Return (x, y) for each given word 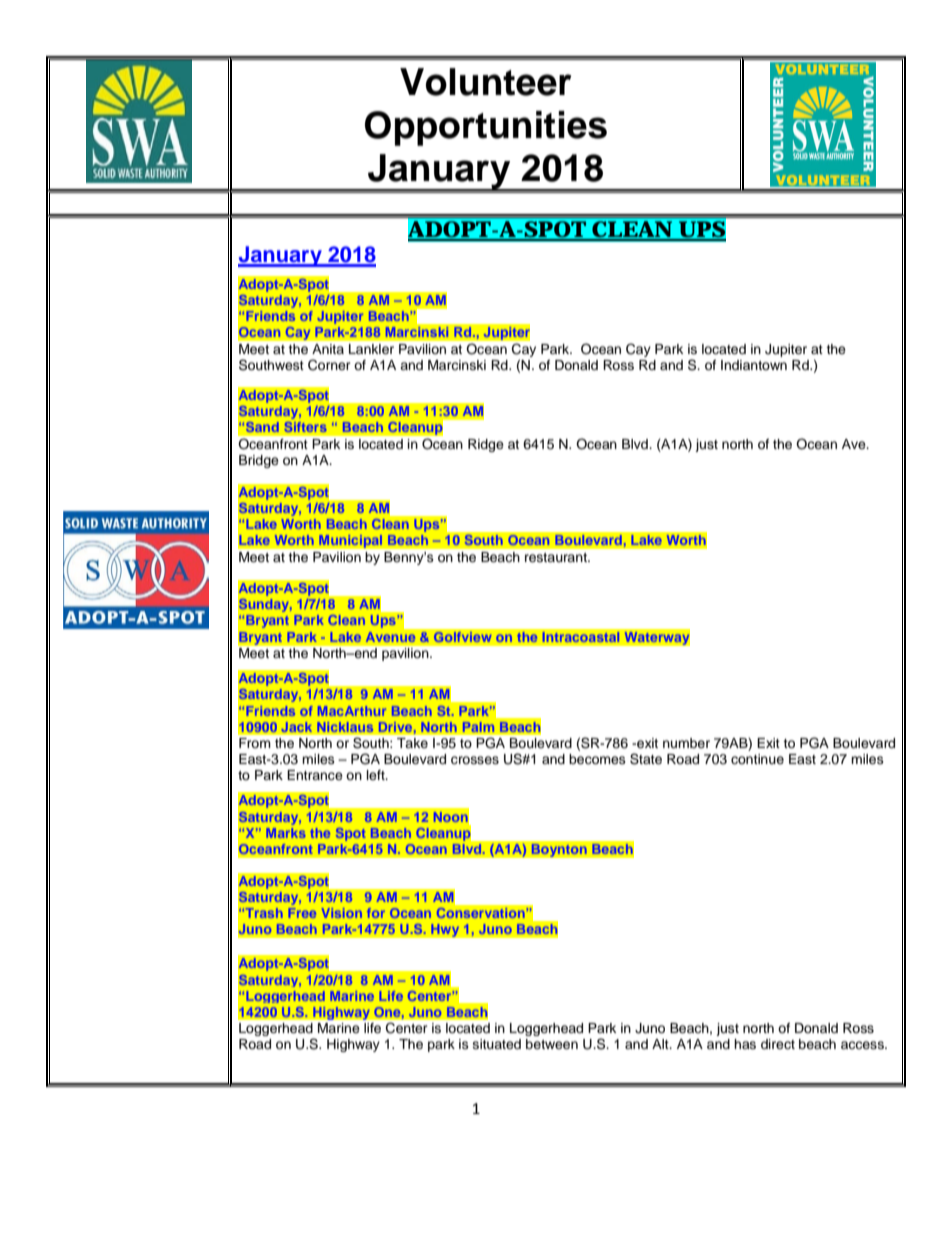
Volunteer (485, 82)
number (686, 743)
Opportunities (486, 128)
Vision (341, 913)
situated (497, 1044)
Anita (328, 349)
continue (757, 759)
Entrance (315, 775)
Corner (329, 365)
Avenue (390, 637)
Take (412, 743)
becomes (597, 759)
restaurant (557, 557)
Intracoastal (581, 637)
